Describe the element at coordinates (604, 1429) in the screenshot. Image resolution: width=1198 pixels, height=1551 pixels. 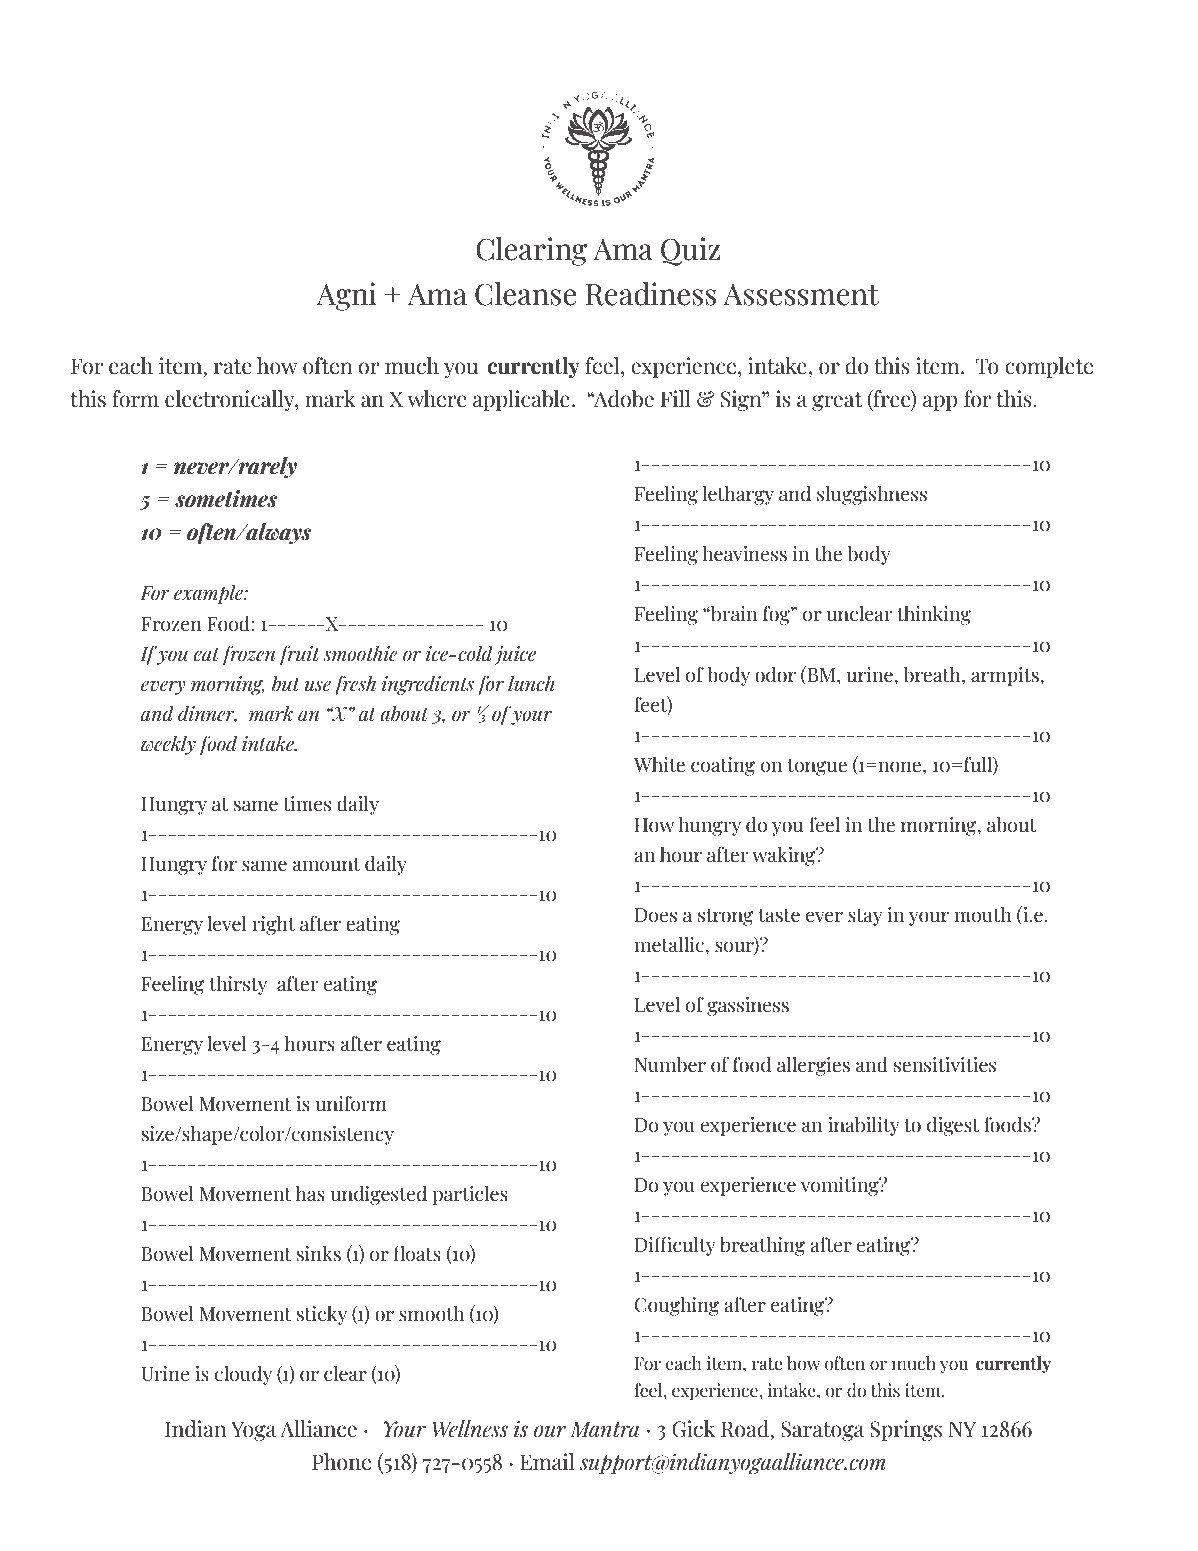
I see `Mantra` at that location.
